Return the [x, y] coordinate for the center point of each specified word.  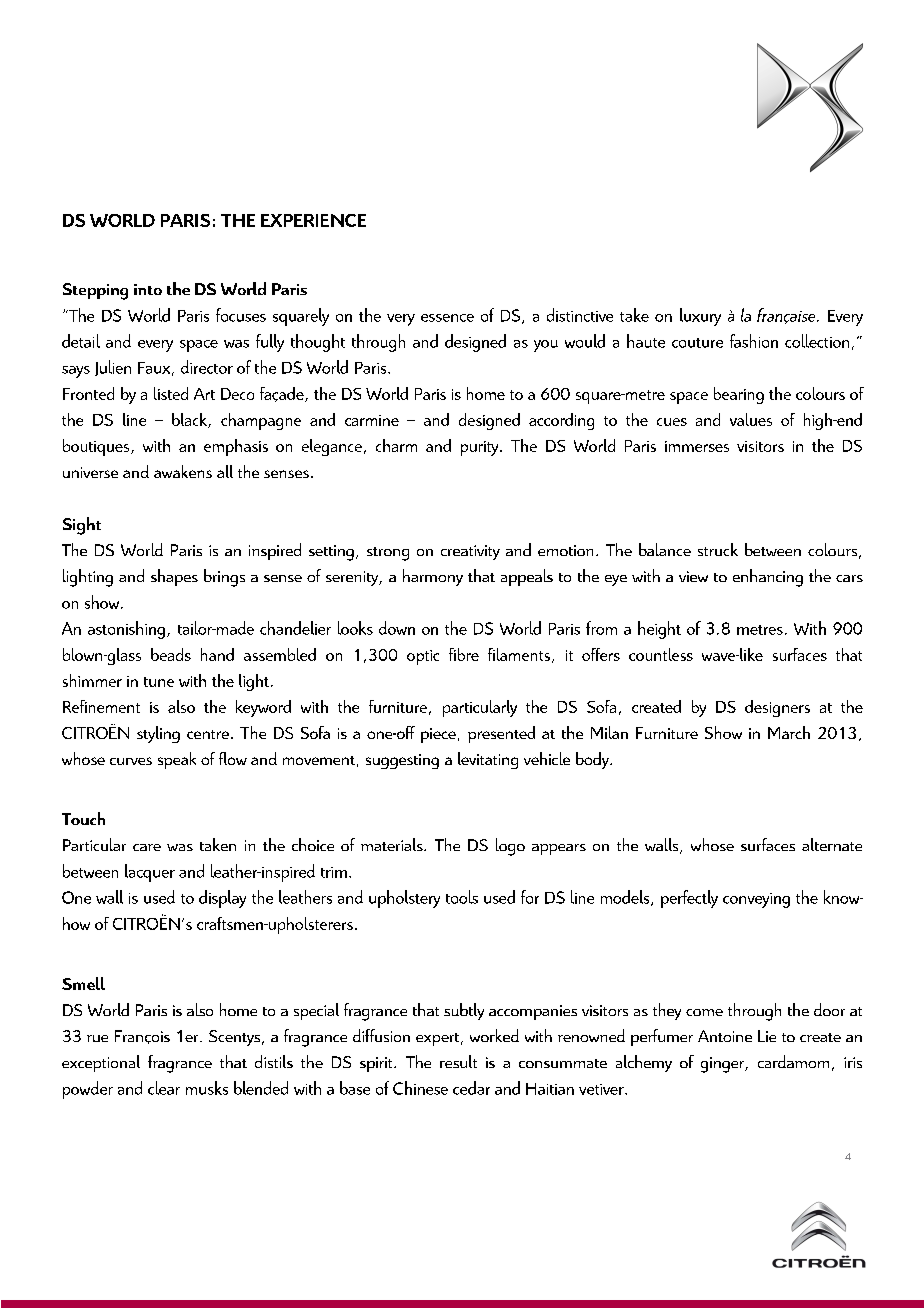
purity [481, 448]
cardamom [793, 1061]
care [147, 847]
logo [510, 847]
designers [777, 708]
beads [171, 654]
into [148, 289]
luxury [700, 317]
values [751, 419]
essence [447, 318]
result [458, 1061]
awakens [183, 471]
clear [164, 1088]
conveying [756, 900]
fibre [464, 654]
